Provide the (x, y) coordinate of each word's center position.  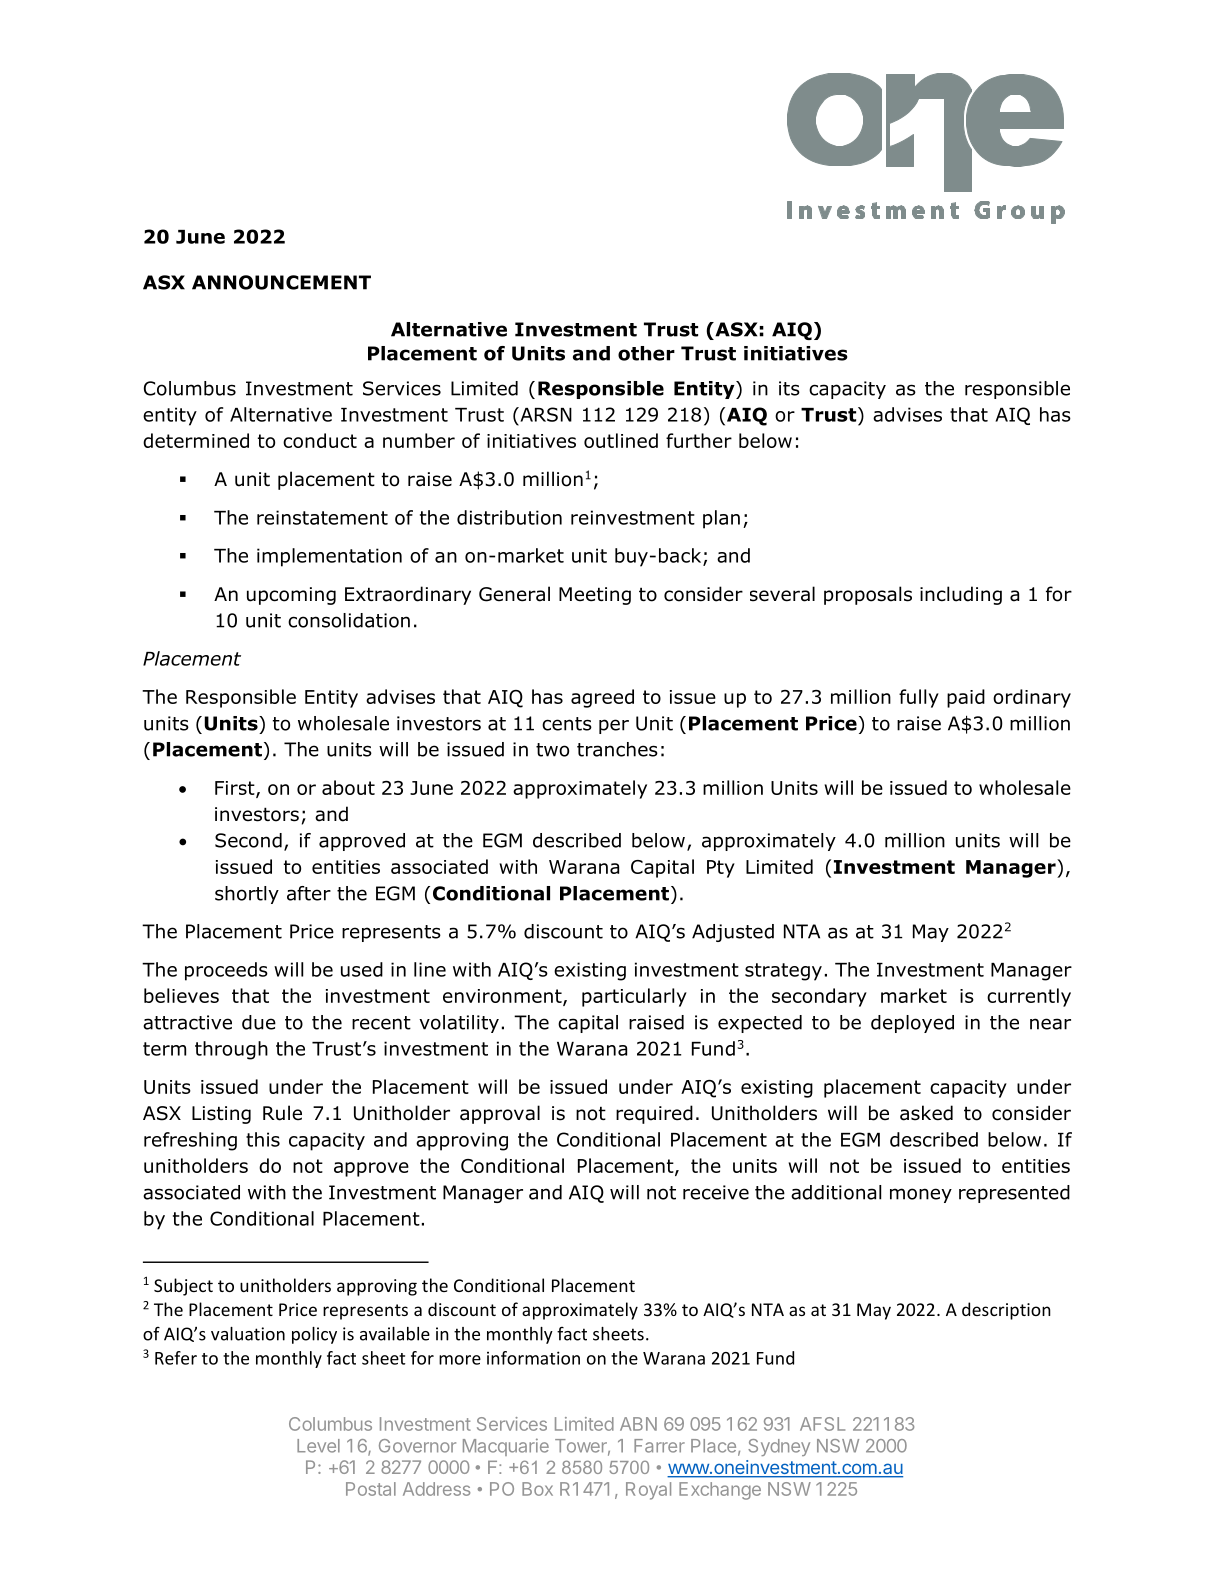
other (646, 353)
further (699, 440)
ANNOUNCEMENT (281, 282)
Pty (721, 869)
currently (1029, 997)
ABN (638, 1424)
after (309, 893)
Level (318, 1446)
